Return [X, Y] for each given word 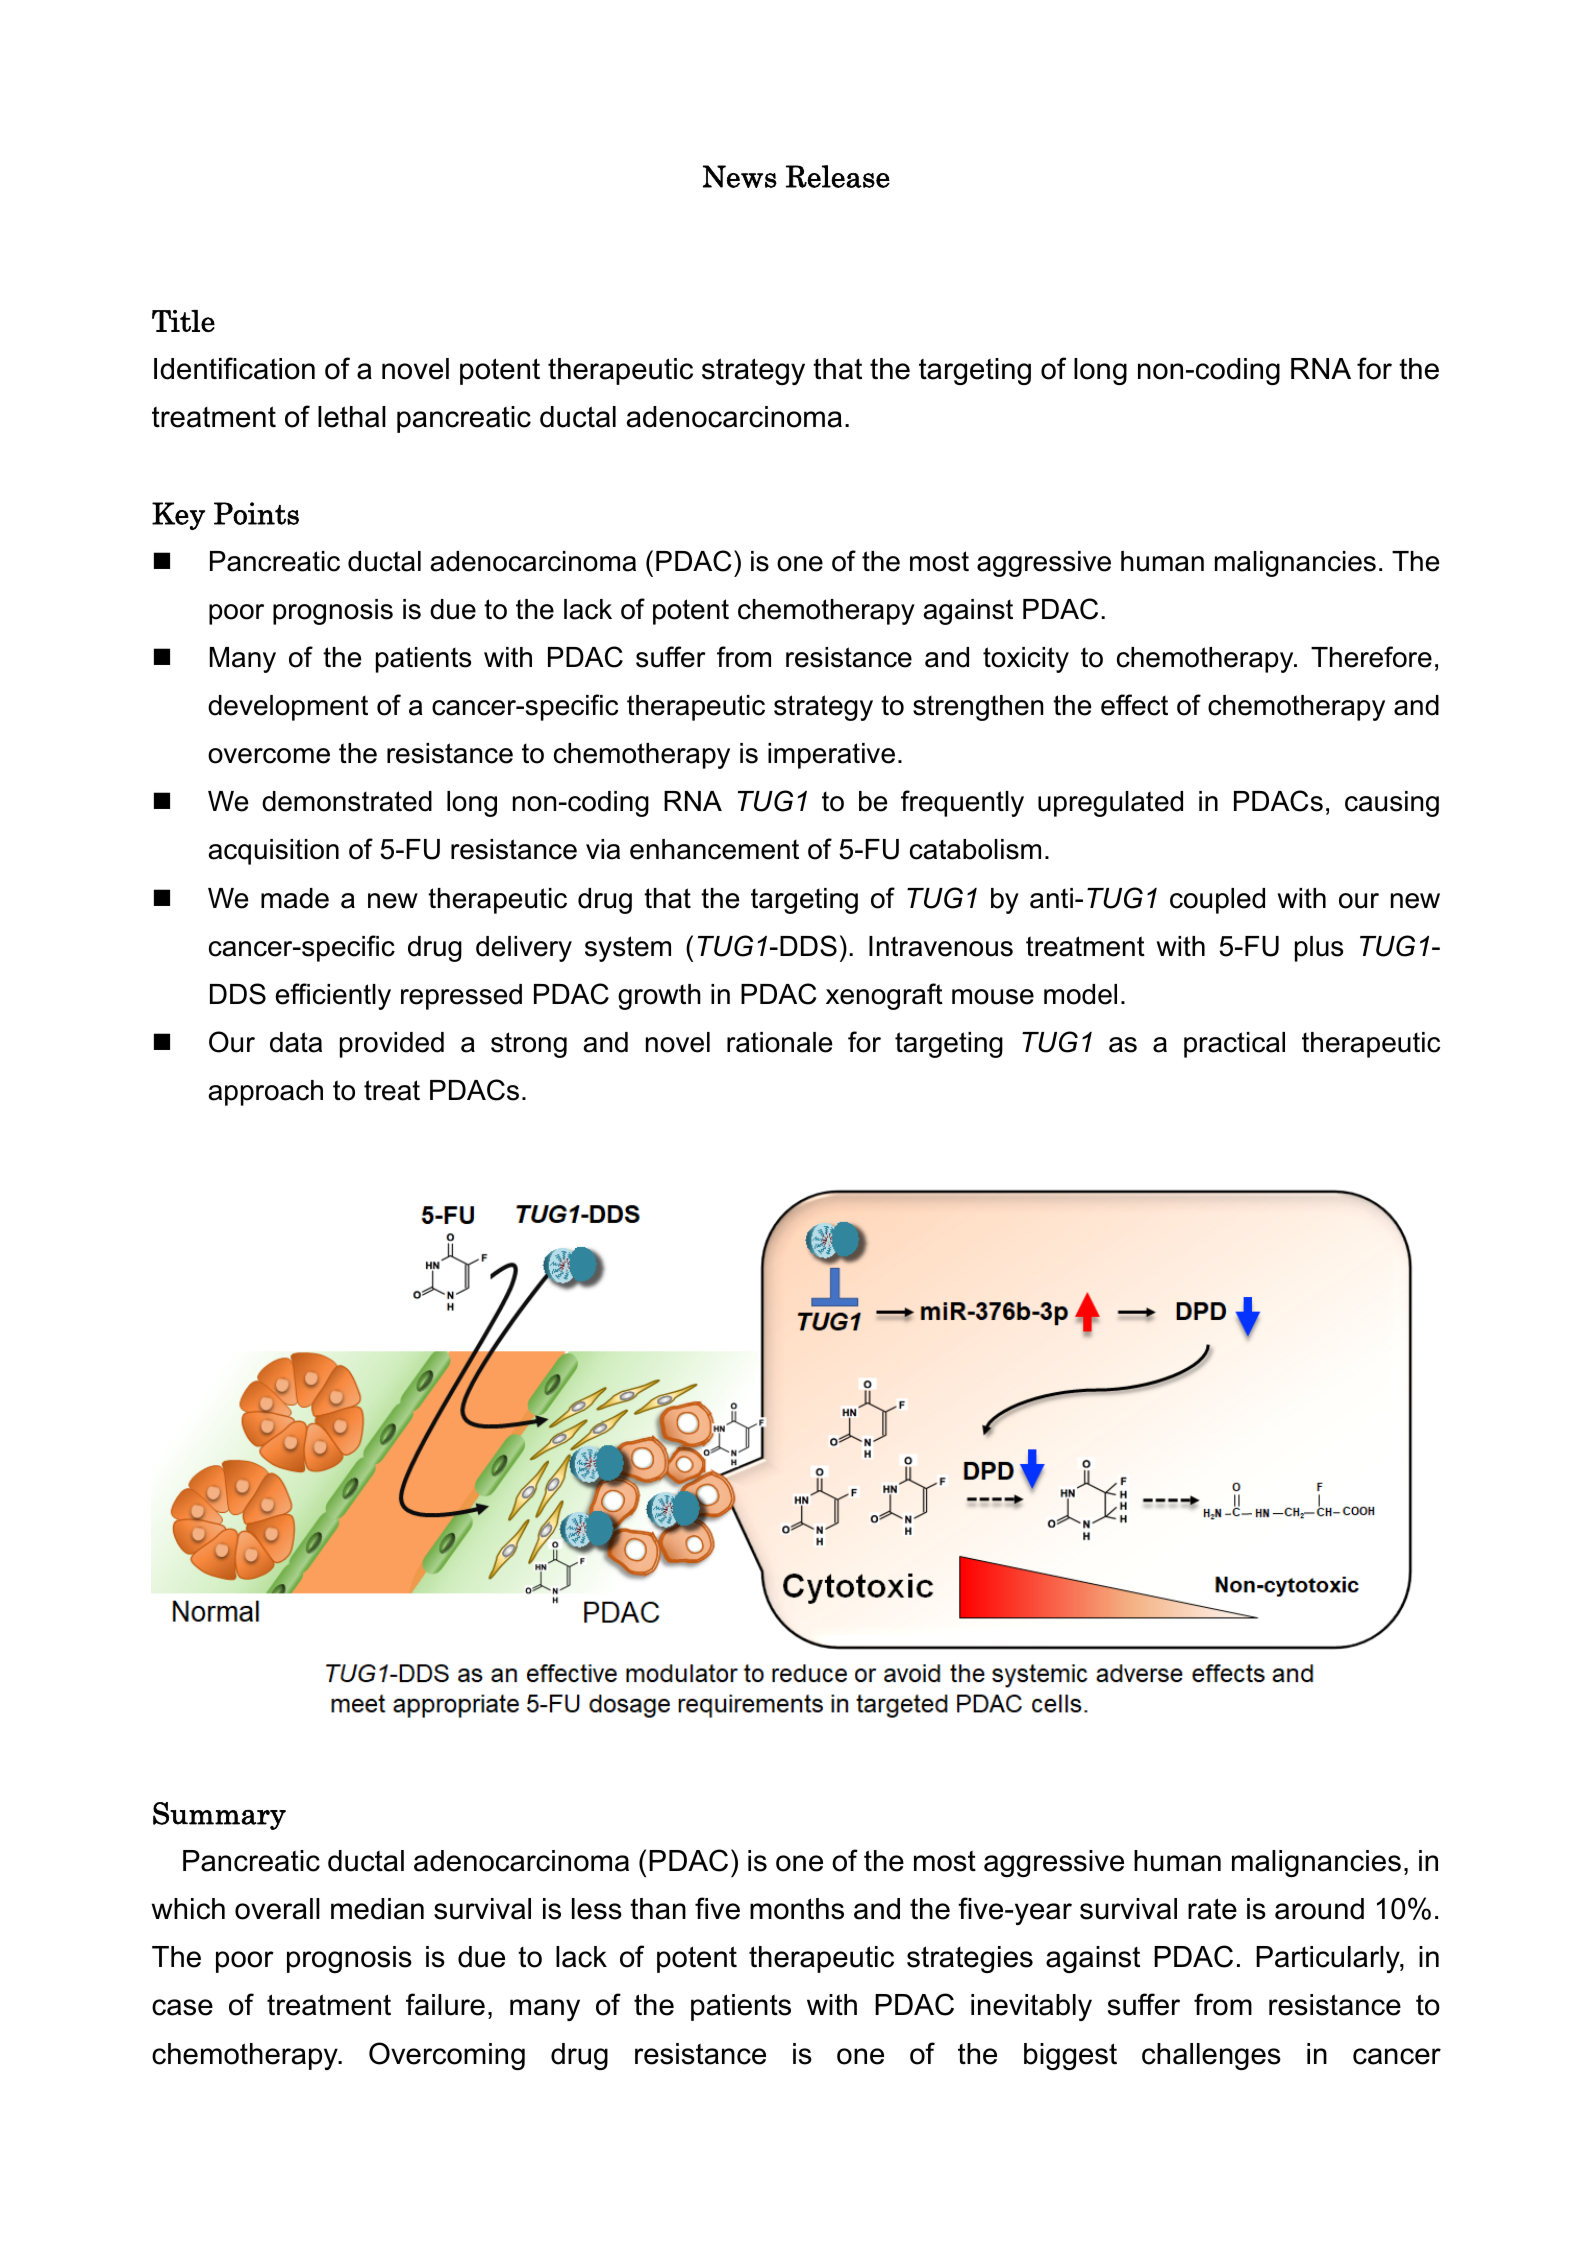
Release [838, 176]
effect [1134, 705]
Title [183, 321]
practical [1234, 1045]
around [1319, 1909]
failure [445, 2004]
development [288, 708]
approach [265, 1093]
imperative [831, 756]
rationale [779, 1042]
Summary [219, 1816]
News [740, 176]
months [797, 1909]
